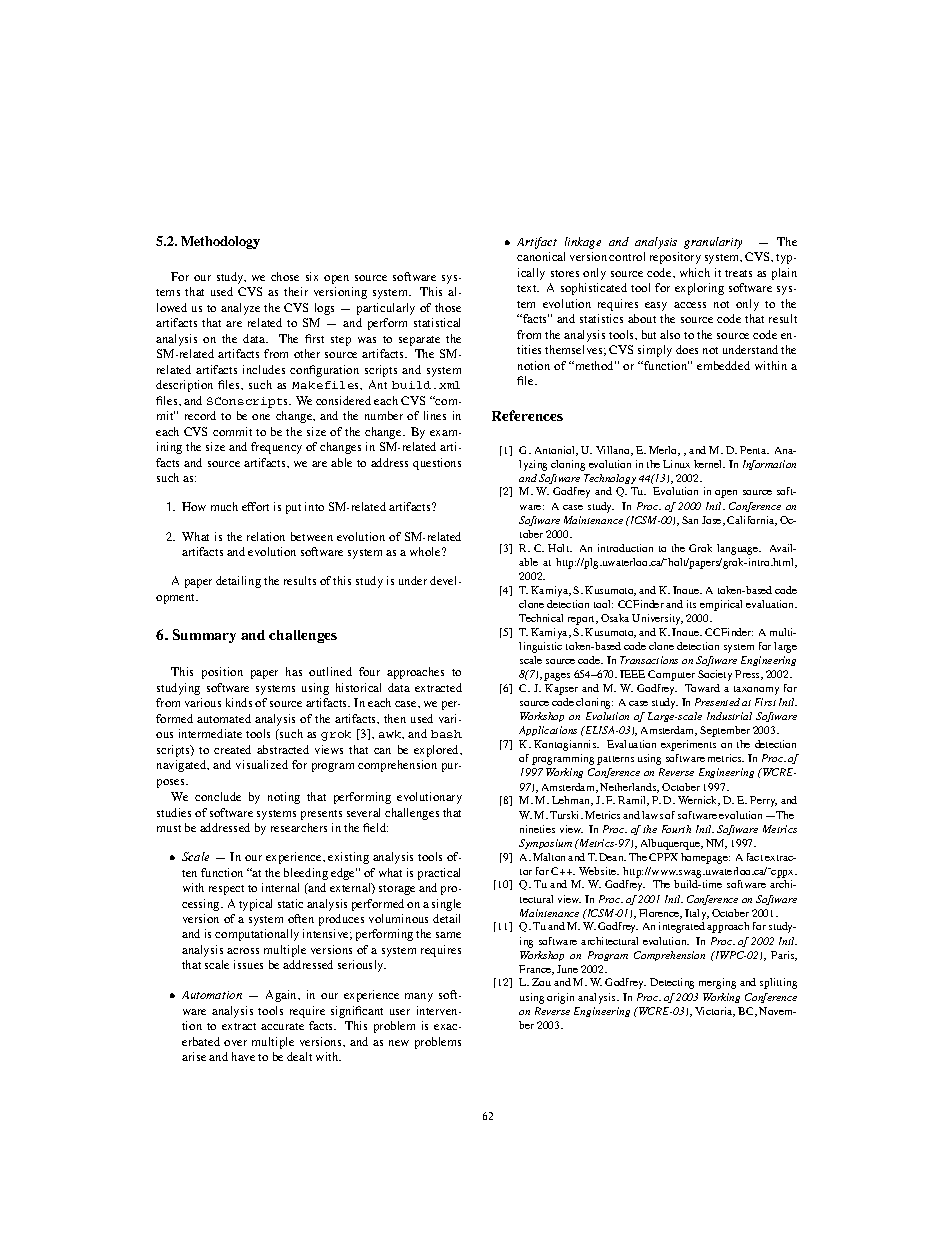  What do you see at coordinates (541, 618) in the page?
I see `Technical` at bounding box center [541, 618].
